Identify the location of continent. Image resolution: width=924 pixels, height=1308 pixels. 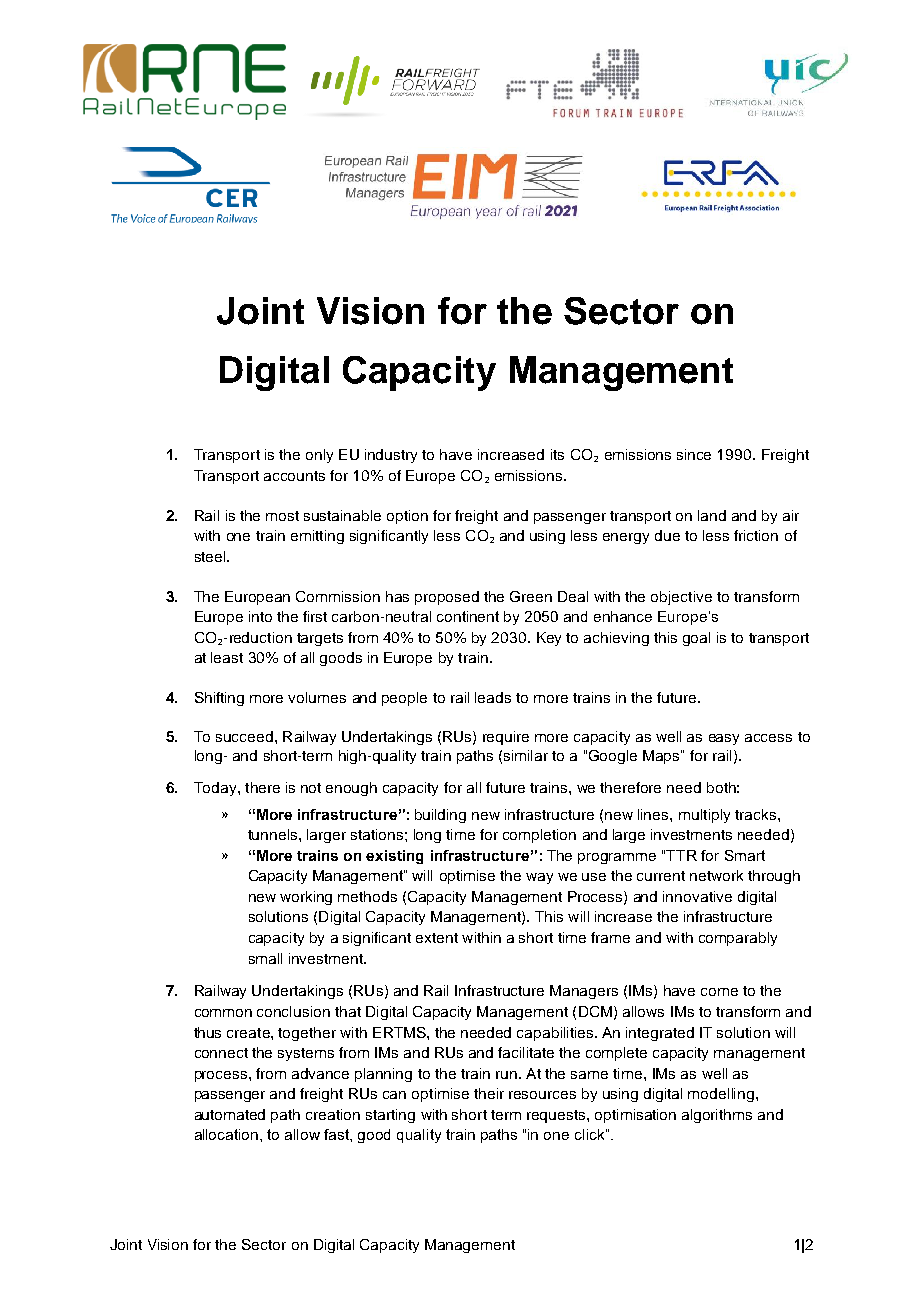
(468, 616).
